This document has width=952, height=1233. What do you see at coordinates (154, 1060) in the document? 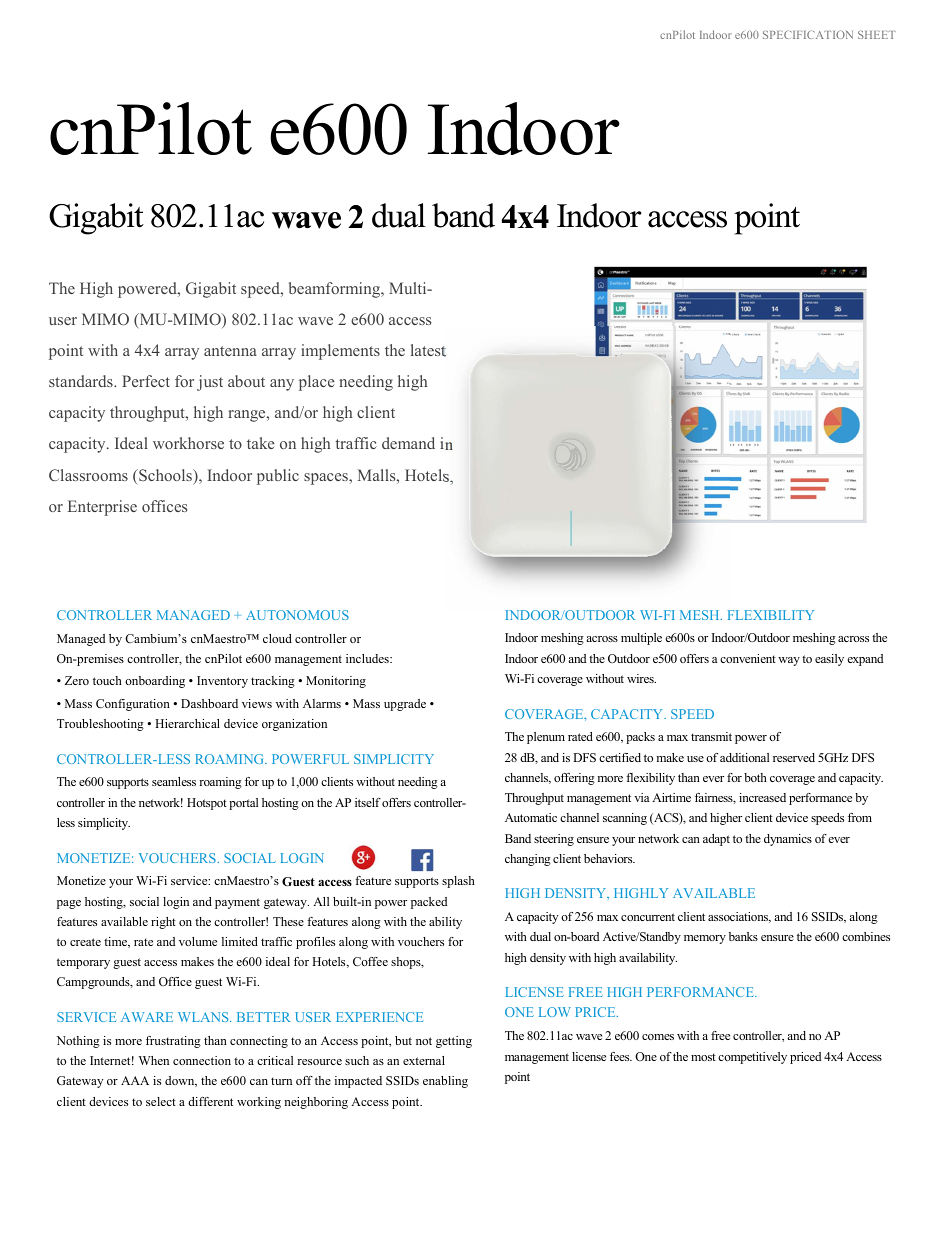
I see `When` at bounding box center [154, 1060].
